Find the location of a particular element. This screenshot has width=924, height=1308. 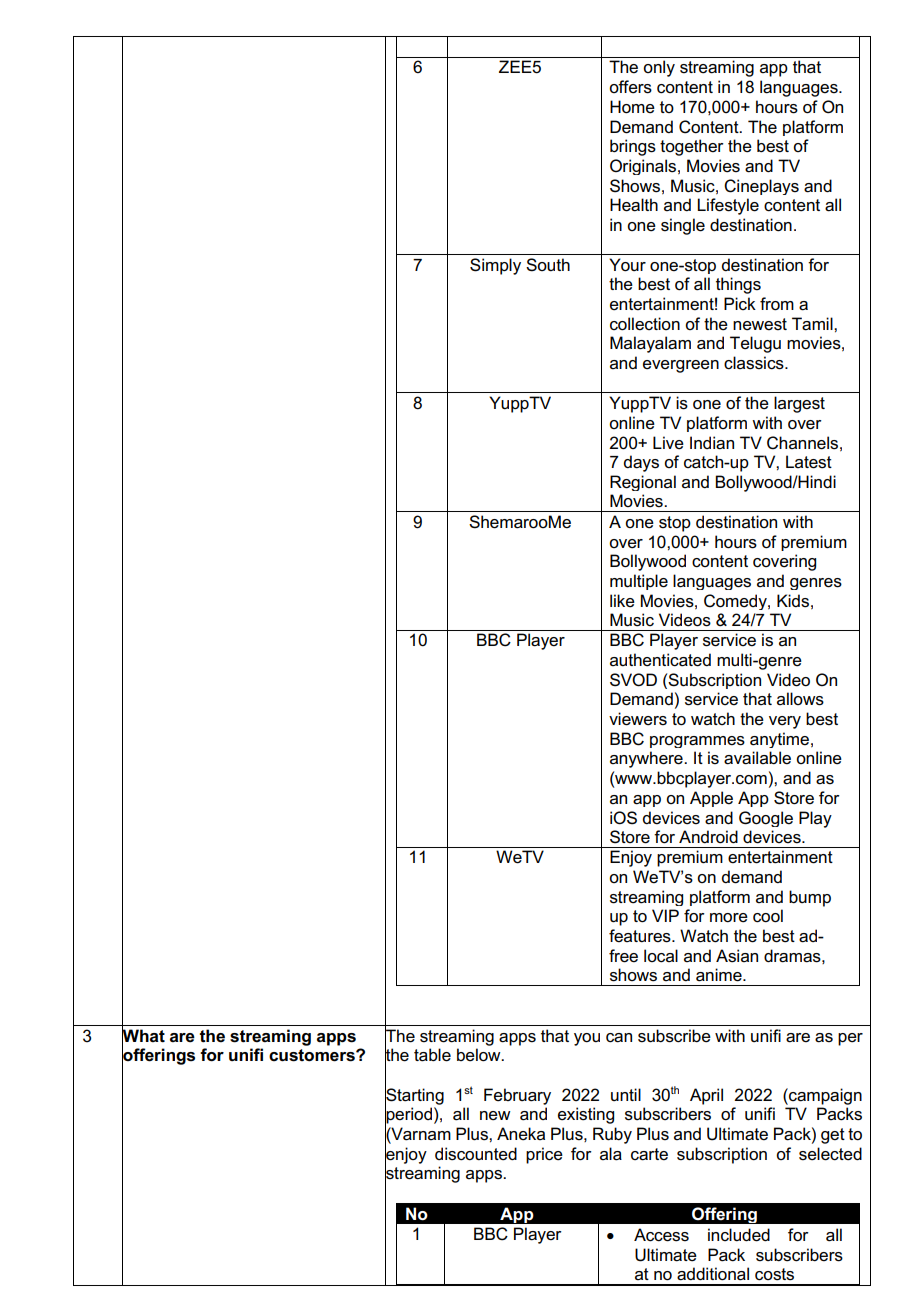

viewers is located at coordinates (638, 719).
